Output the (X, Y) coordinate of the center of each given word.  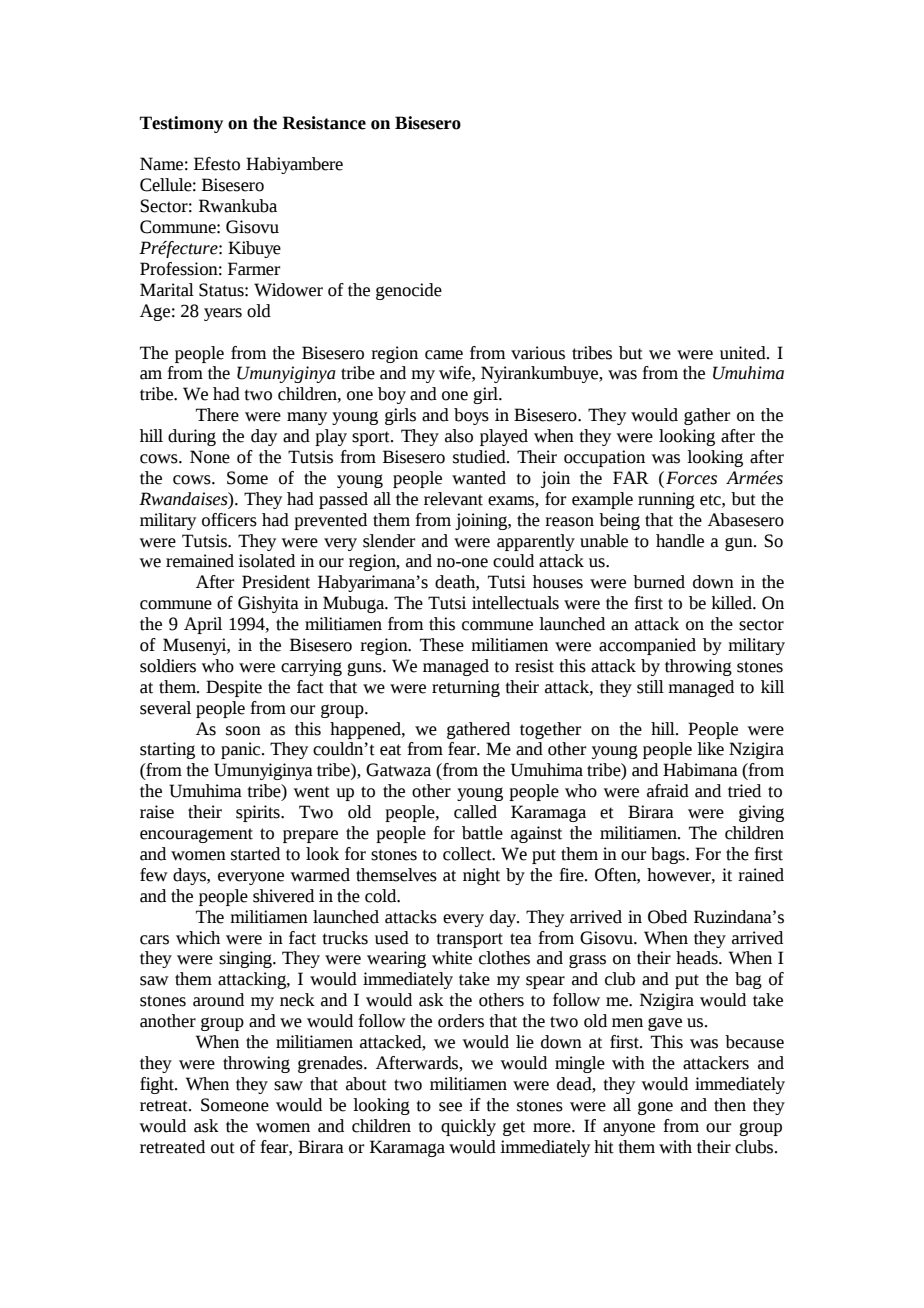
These (442, 645)
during (192, 437)
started (255, 854)
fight (158, 1085)
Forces (691, 478)
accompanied (647, 646)
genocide (409, 291)
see (450, 1107)
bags (669, 855)
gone (655, 1108)
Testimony (181, 124)
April (203, 625)
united (744, 353)
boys (471, 416)
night (481, 876)
